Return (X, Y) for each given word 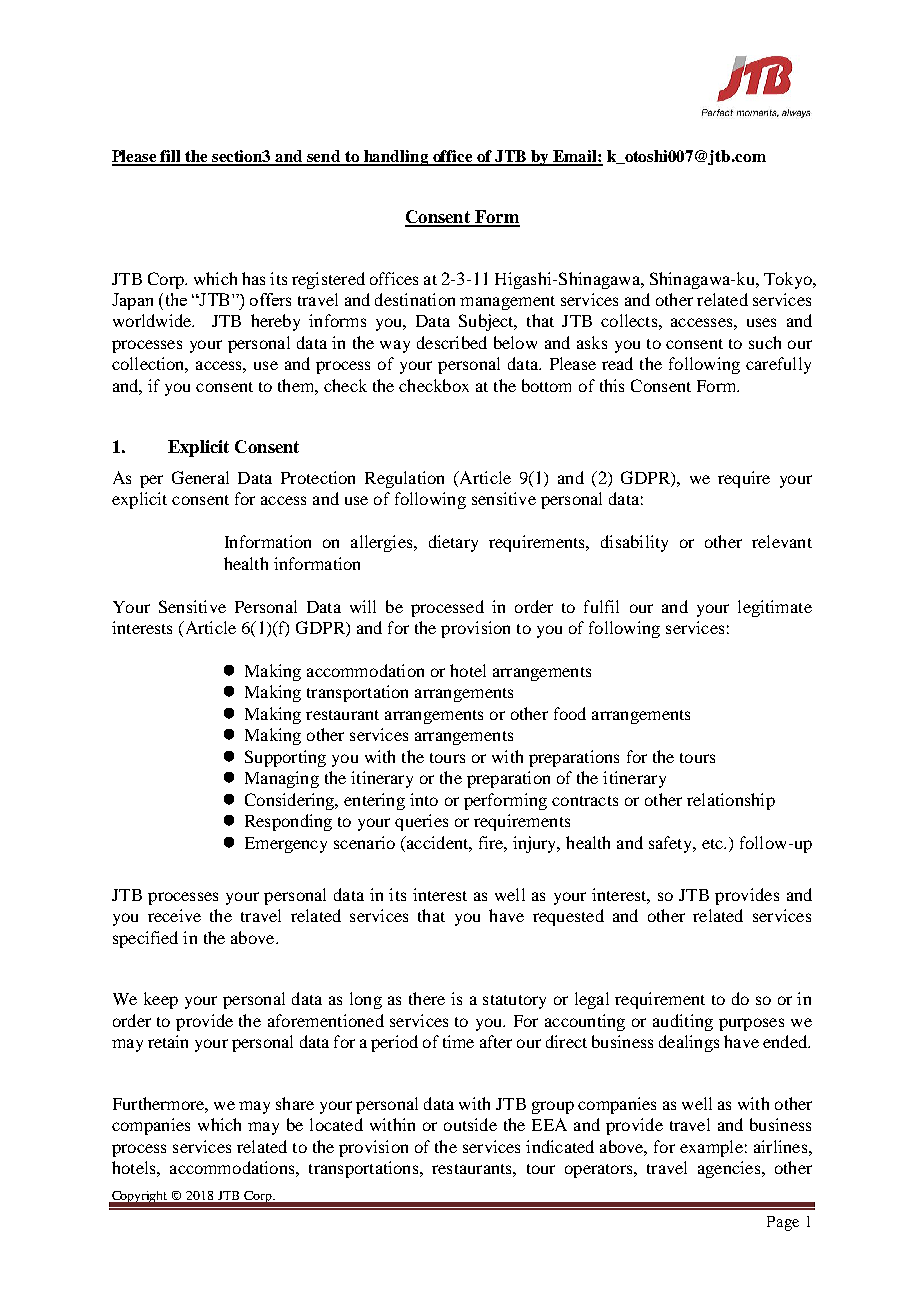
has (253, 278)
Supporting (285, 758)
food (570, 713)
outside (470, 1124)
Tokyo (789, 280)
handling (396, 158)
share (295, 1103)
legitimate (775, 608)
